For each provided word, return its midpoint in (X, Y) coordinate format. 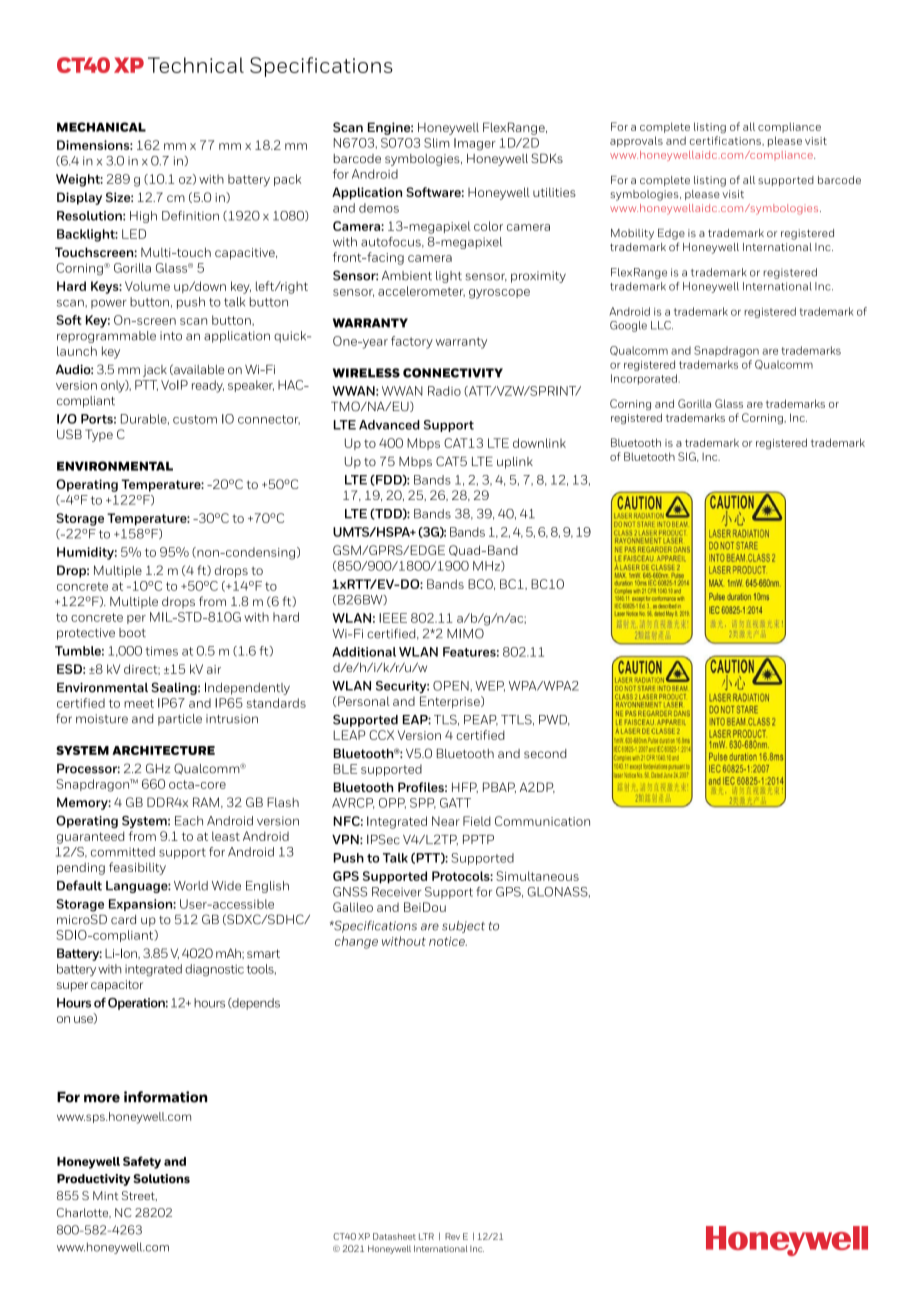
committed (123, 852)
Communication (542, 821)
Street (139, 1196)
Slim (437, 143)
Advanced (389, 425)
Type (99, 435)
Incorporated (644, 379)
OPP (392, 803)
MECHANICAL (101, 127)
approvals (636, 141)
